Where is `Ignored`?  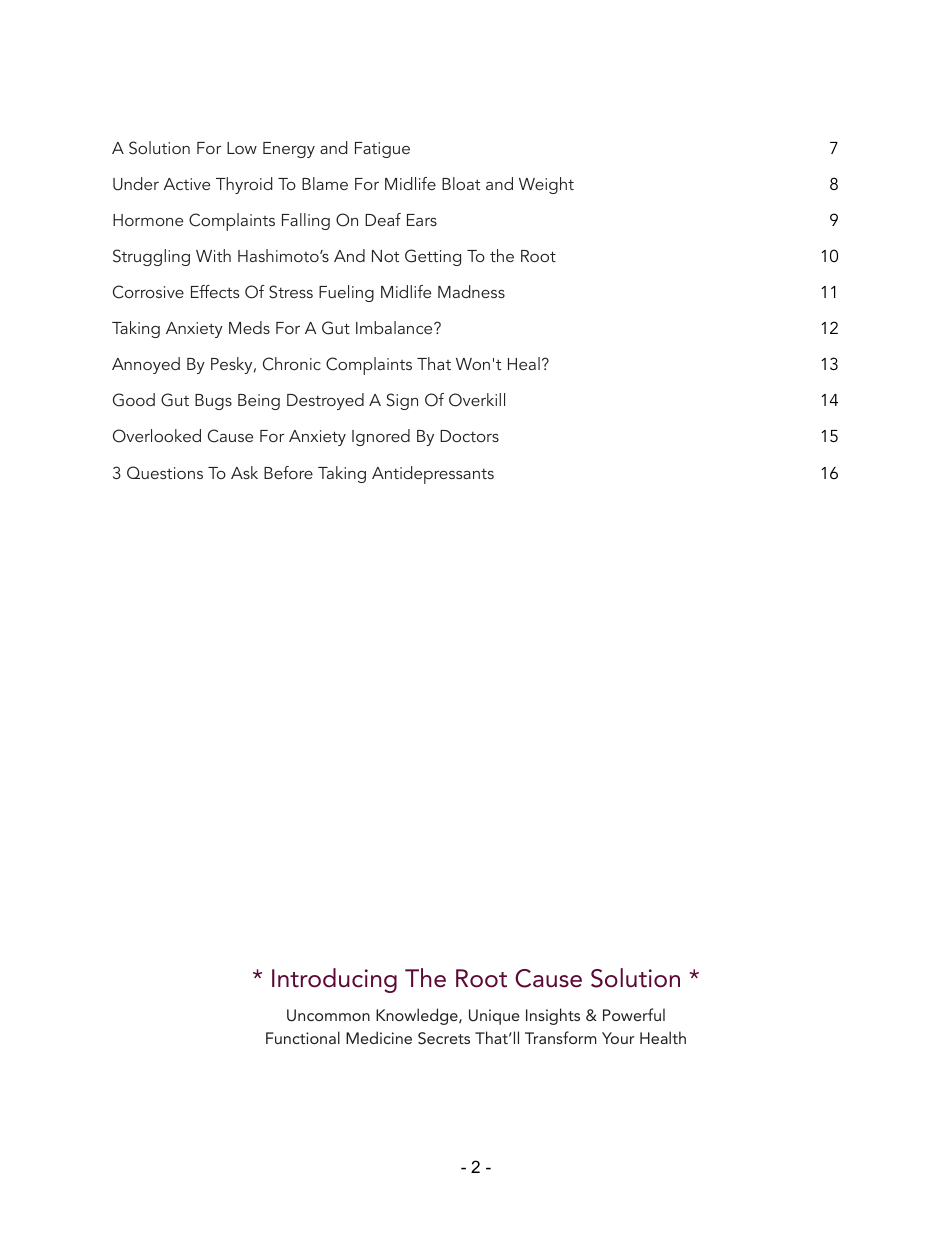
Ignored is located at coordinates (381, 437).
